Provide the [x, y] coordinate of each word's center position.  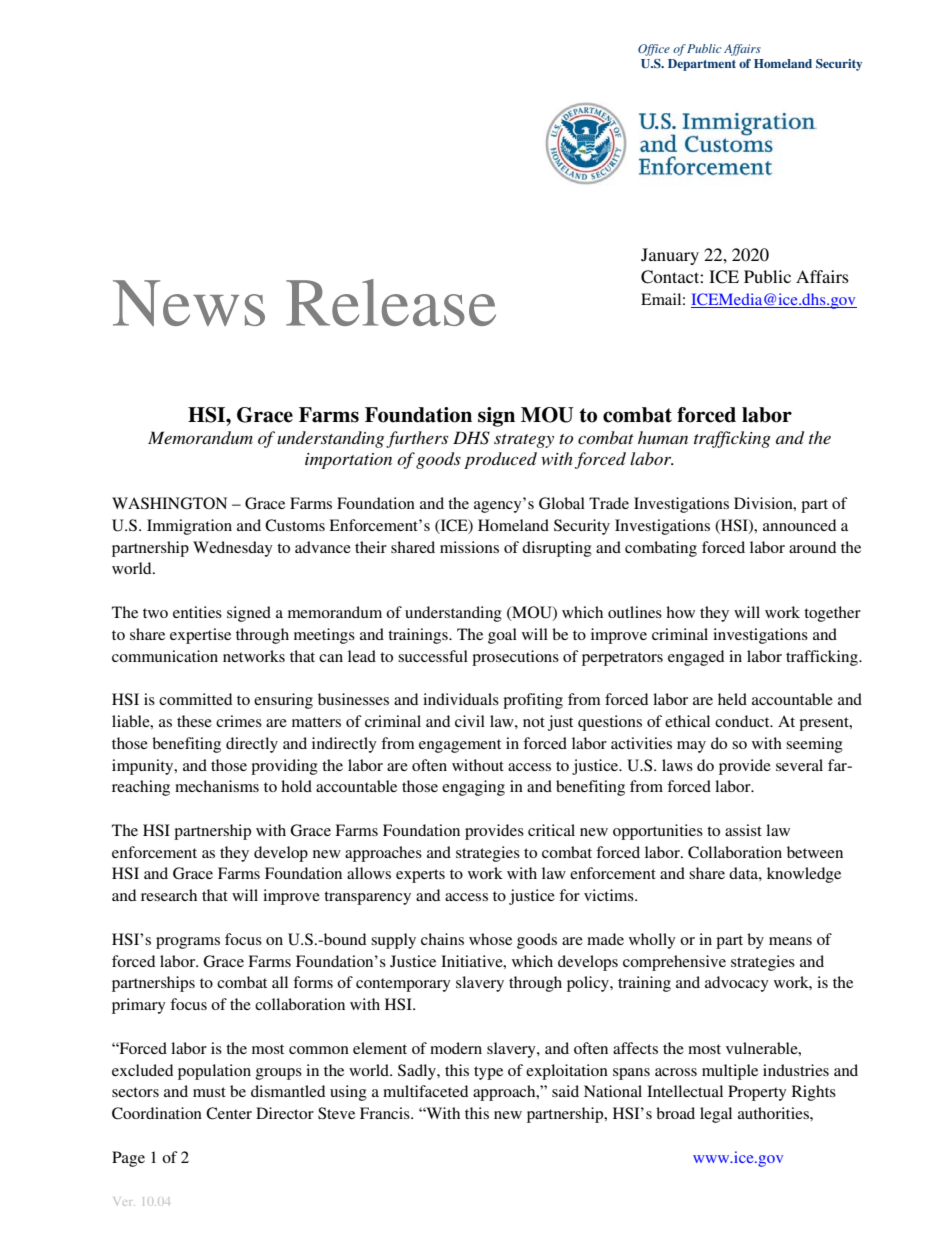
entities [197, 612]
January [670, 256]
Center [229, 1113]
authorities [774, 1113]
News [189, 303]
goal [502, 636]
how [680, 612]
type [488, 1073]
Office [654, 50]
